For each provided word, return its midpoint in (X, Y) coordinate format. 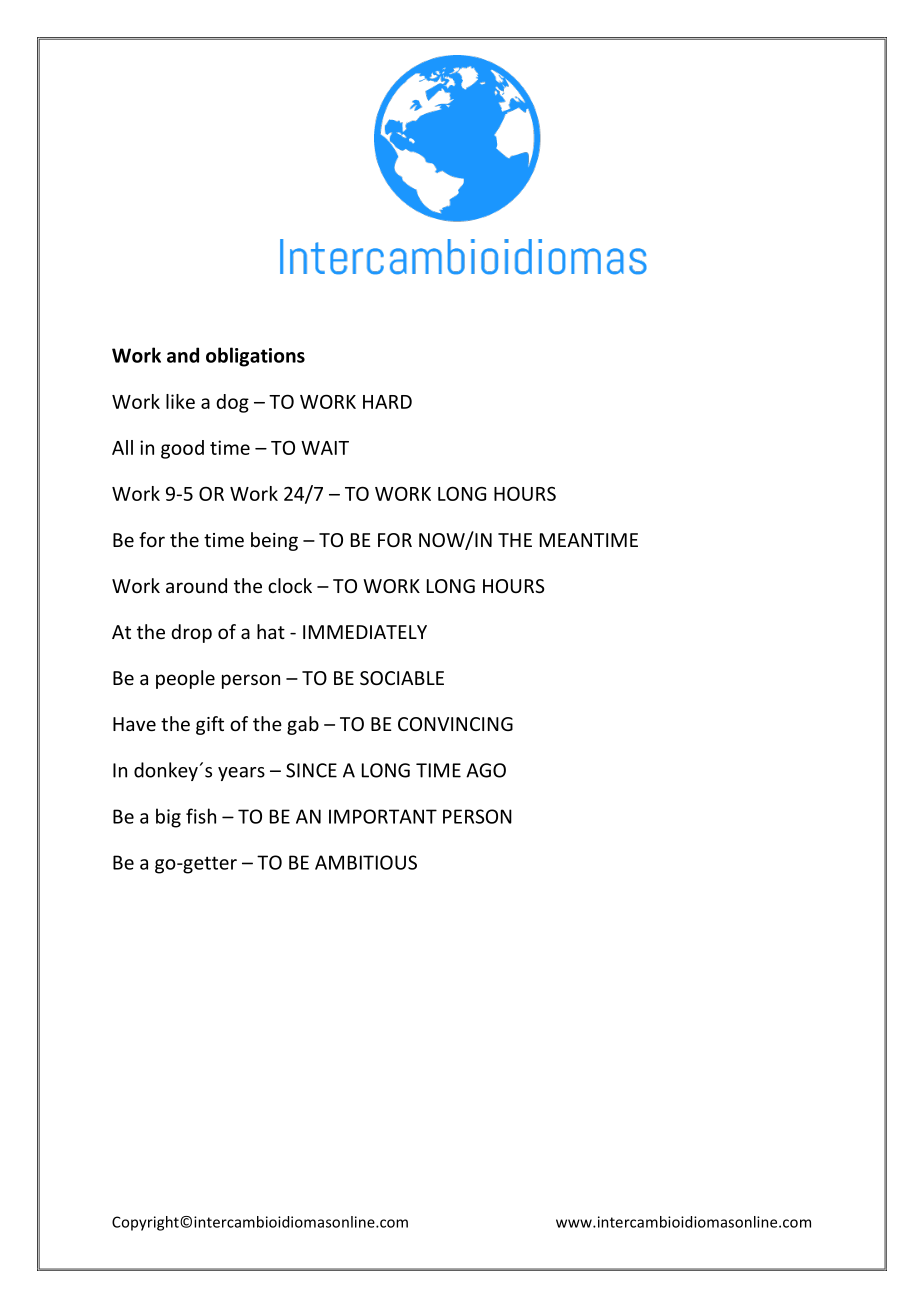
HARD (387, 402)
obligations (255, 357)
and (183, 355)
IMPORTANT (383, 816)
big (168, 818)
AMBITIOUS (366, 862)
